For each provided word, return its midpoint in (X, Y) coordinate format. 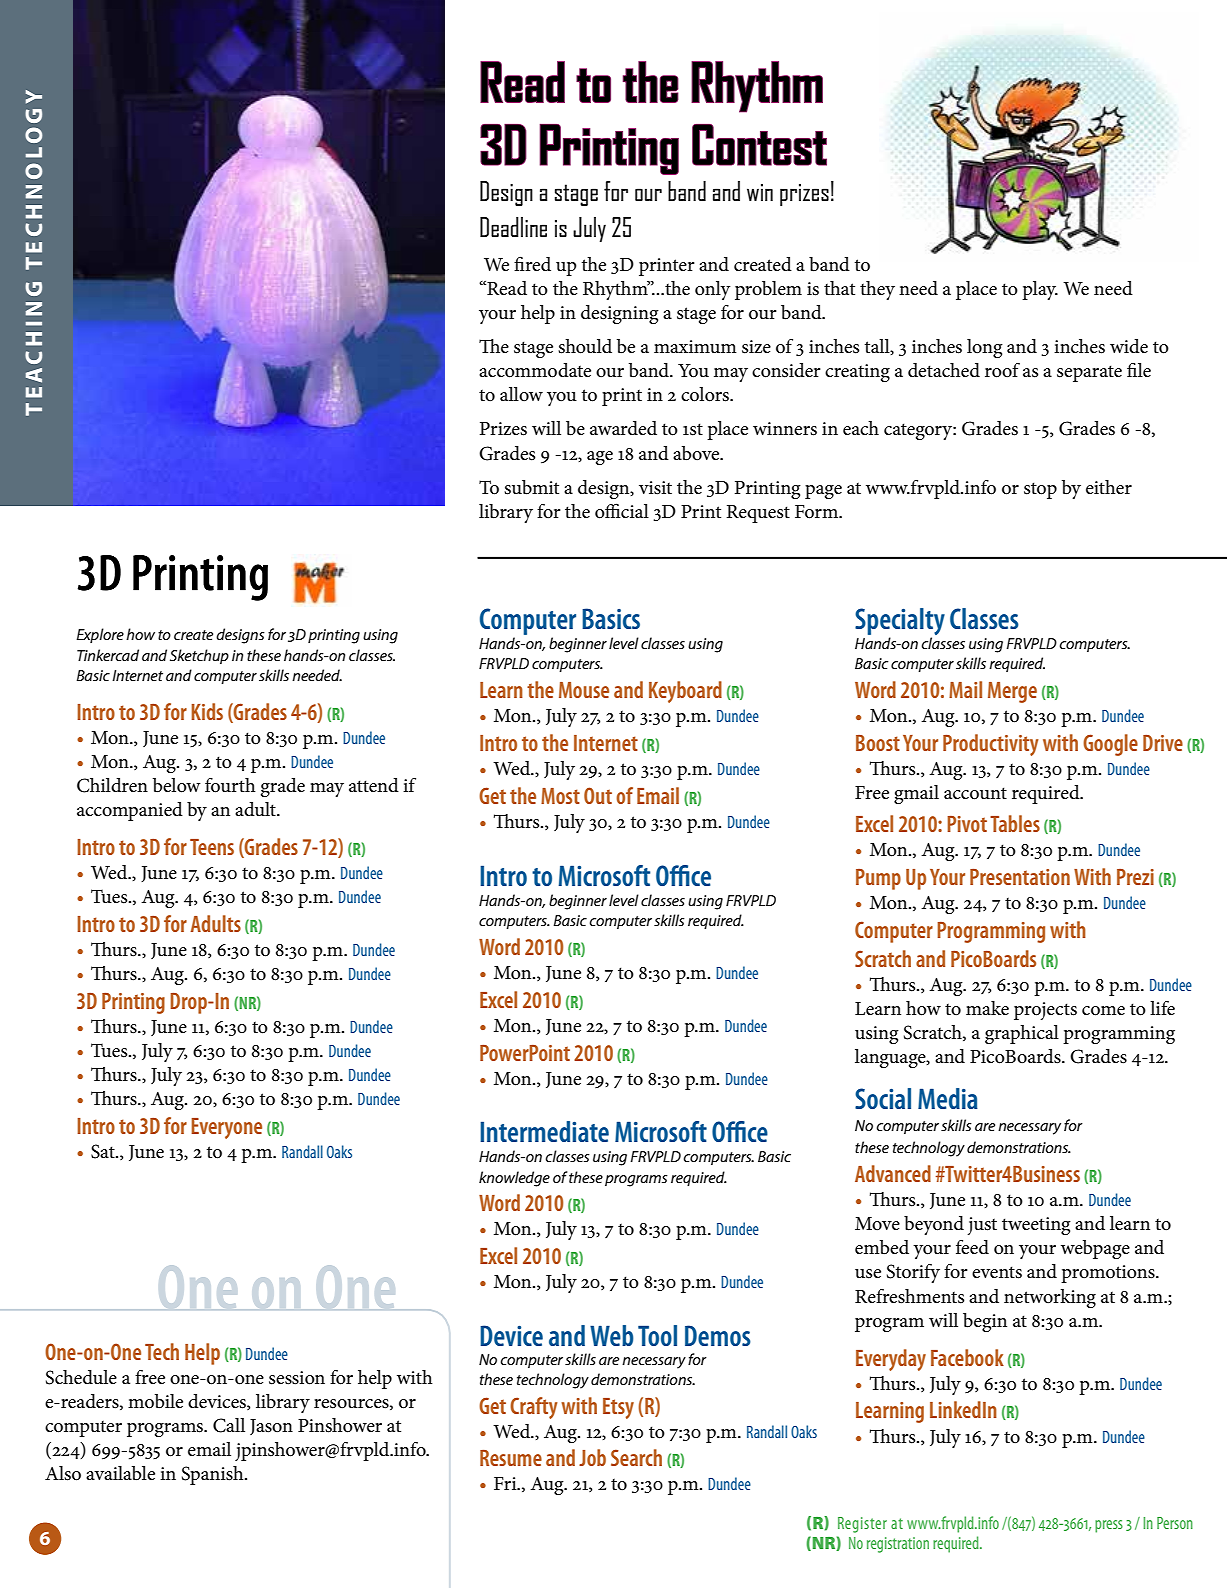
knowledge (514, 1179)
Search (636, 1457)
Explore (100, 635)
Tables (1015, 823)
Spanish (214, 1475)
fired (532, 264)
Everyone (226, 1128)
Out (598, 795)
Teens (212, 847)
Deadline (513, 227)
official (622, 511)
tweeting (1036, 1226)
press (1109, 1526)
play (1040, 290)
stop (1040, 490)
